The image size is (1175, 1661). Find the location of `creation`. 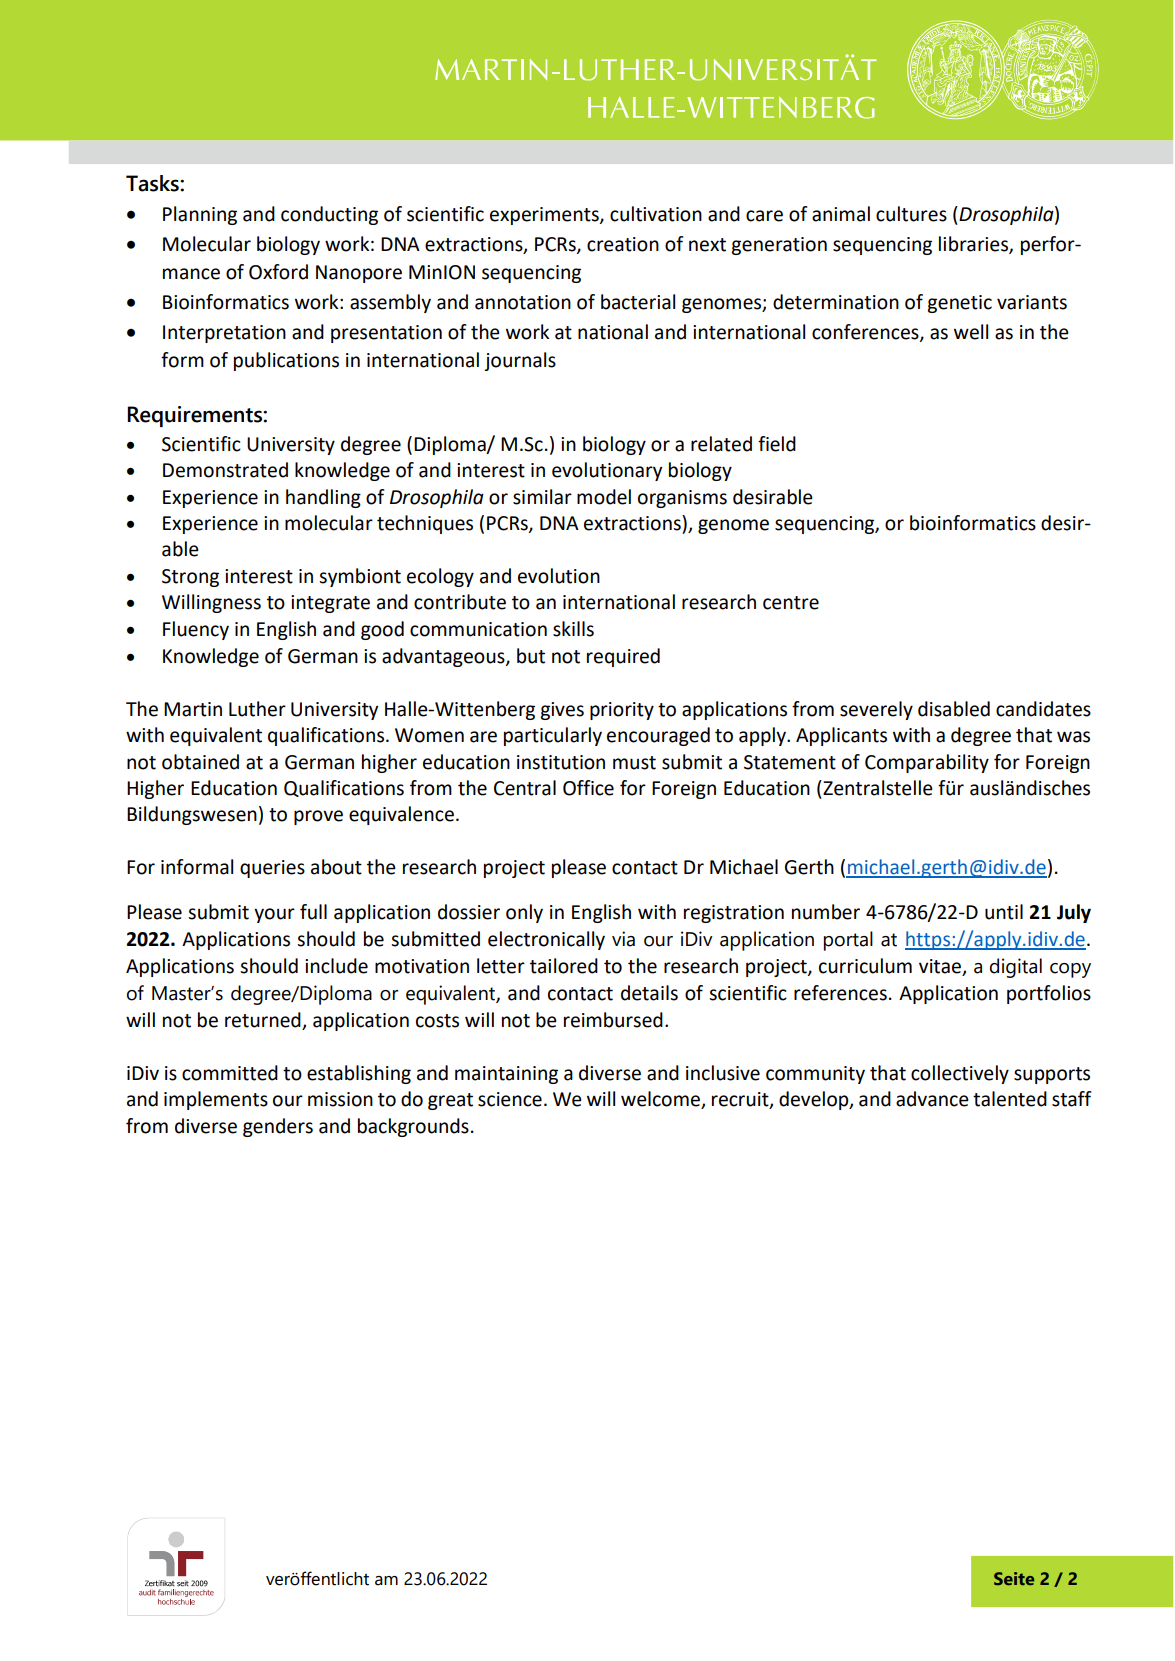

creation is located at coordinates (623, 244).
